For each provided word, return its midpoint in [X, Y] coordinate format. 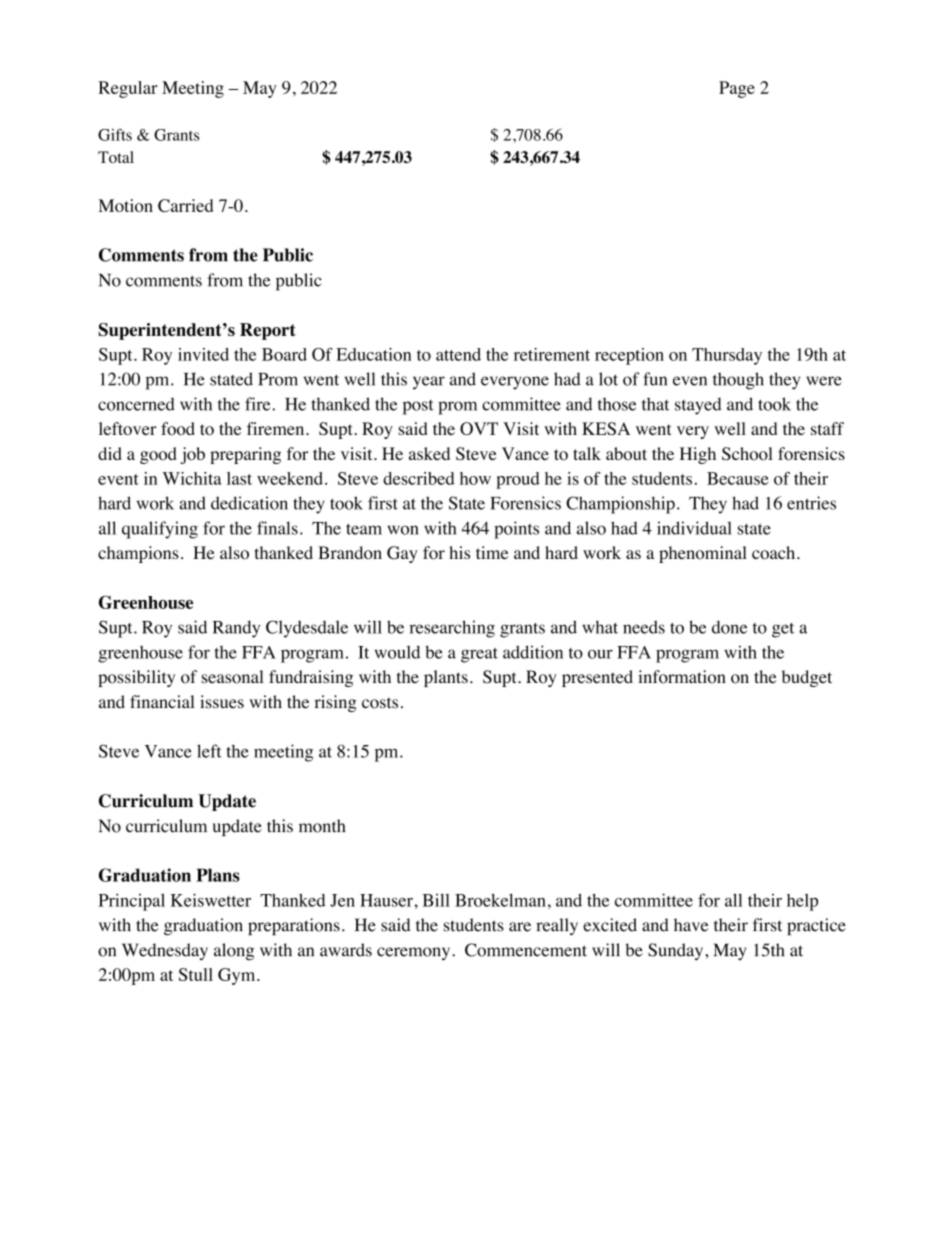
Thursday [727, 356]
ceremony [415, 953]
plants [446, 678]
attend [458, 354]
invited [203, 354]
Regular [128, 89]
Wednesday [165, 951]
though [738, 381]
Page [737, 89]
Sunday [677, 951]
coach [775, 553]
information [682, 677]
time [492, 552]
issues [222, 702]
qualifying [160, 530]
